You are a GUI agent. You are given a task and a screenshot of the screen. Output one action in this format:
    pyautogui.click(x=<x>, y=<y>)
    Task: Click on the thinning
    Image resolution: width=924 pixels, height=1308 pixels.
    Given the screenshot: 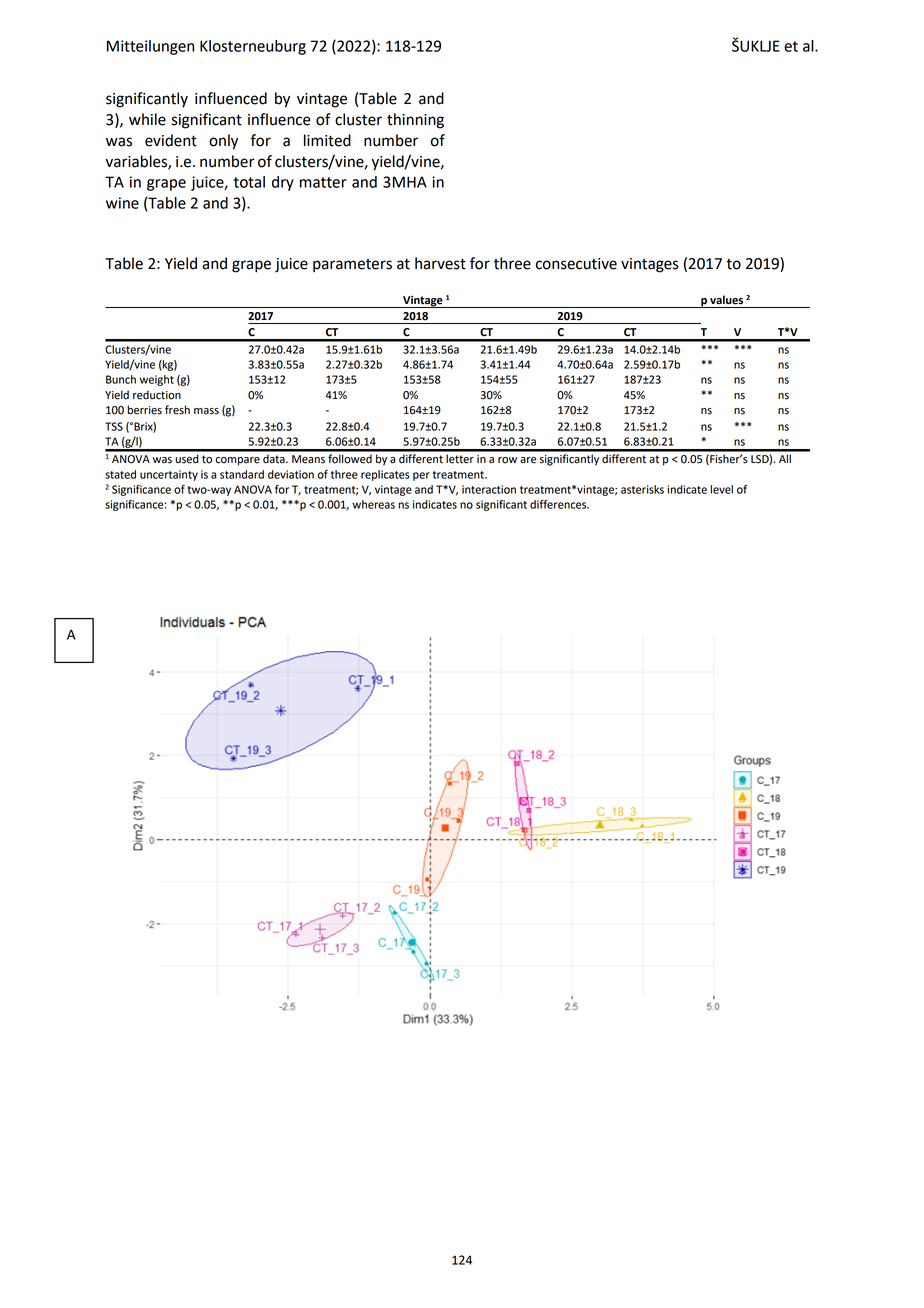 What is the action you would take?
    pyautogui.click(x=415, y=121)
